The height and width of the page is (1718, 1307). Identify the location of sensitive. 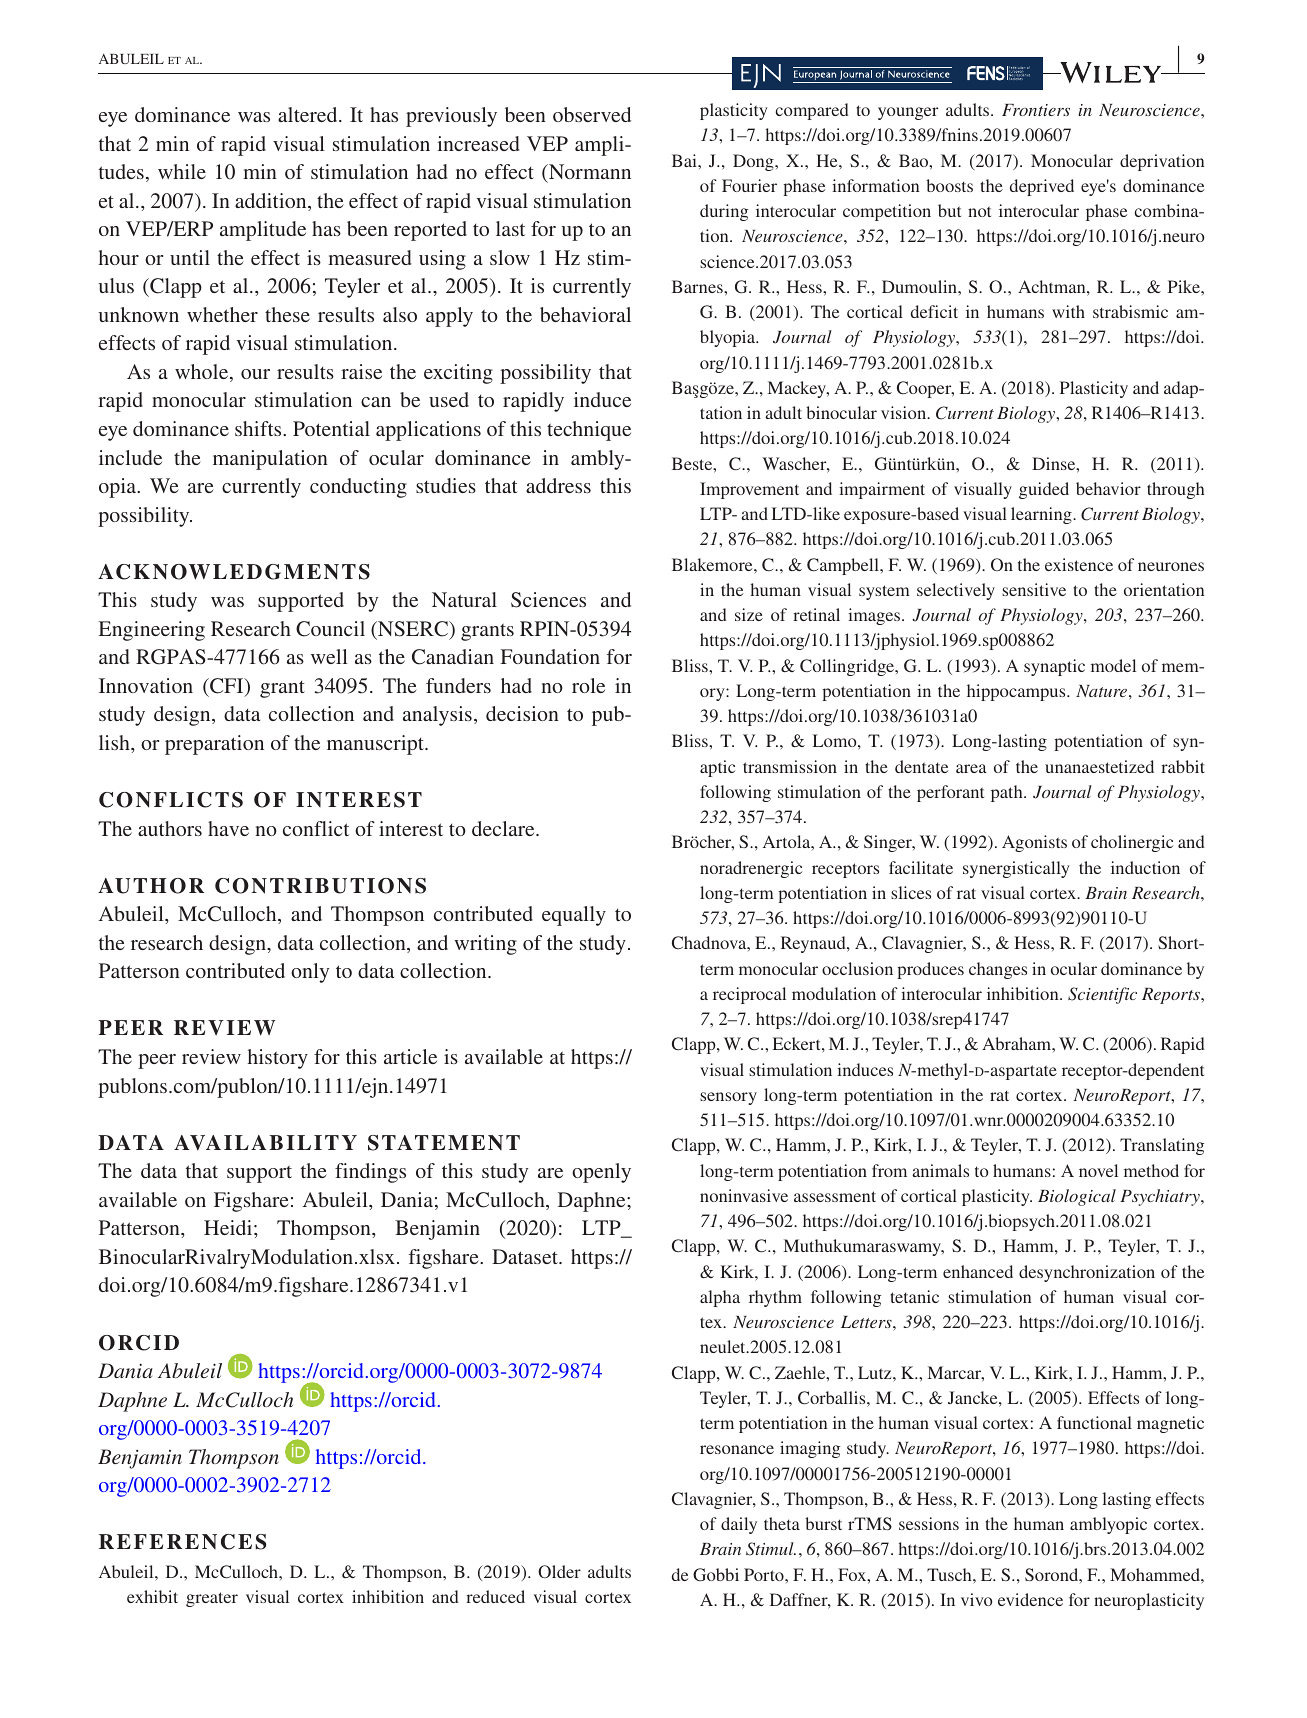
(1034, 589).
